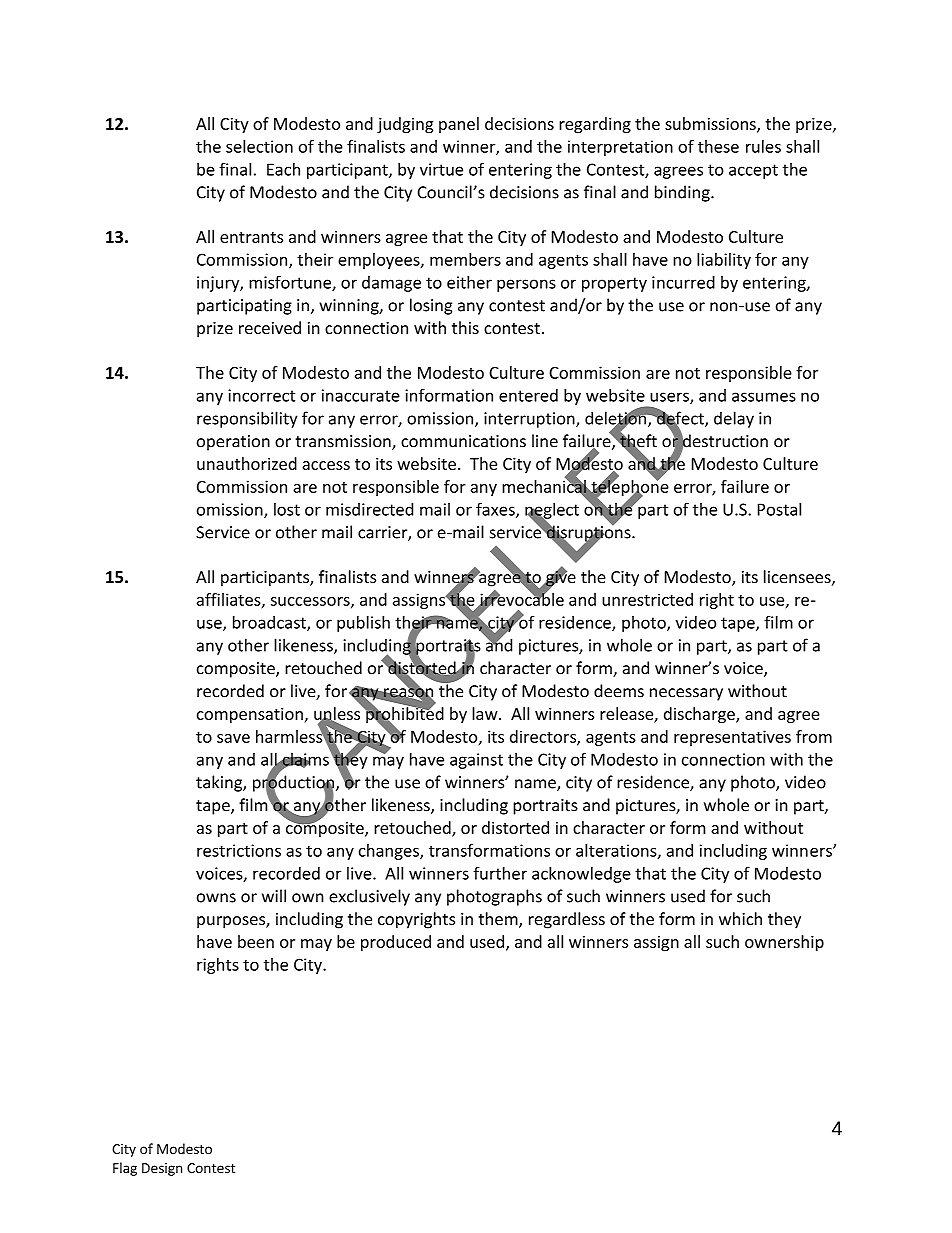  Describe the element at coordinates (496, 510) in the document. I see `faxes` at that location.
